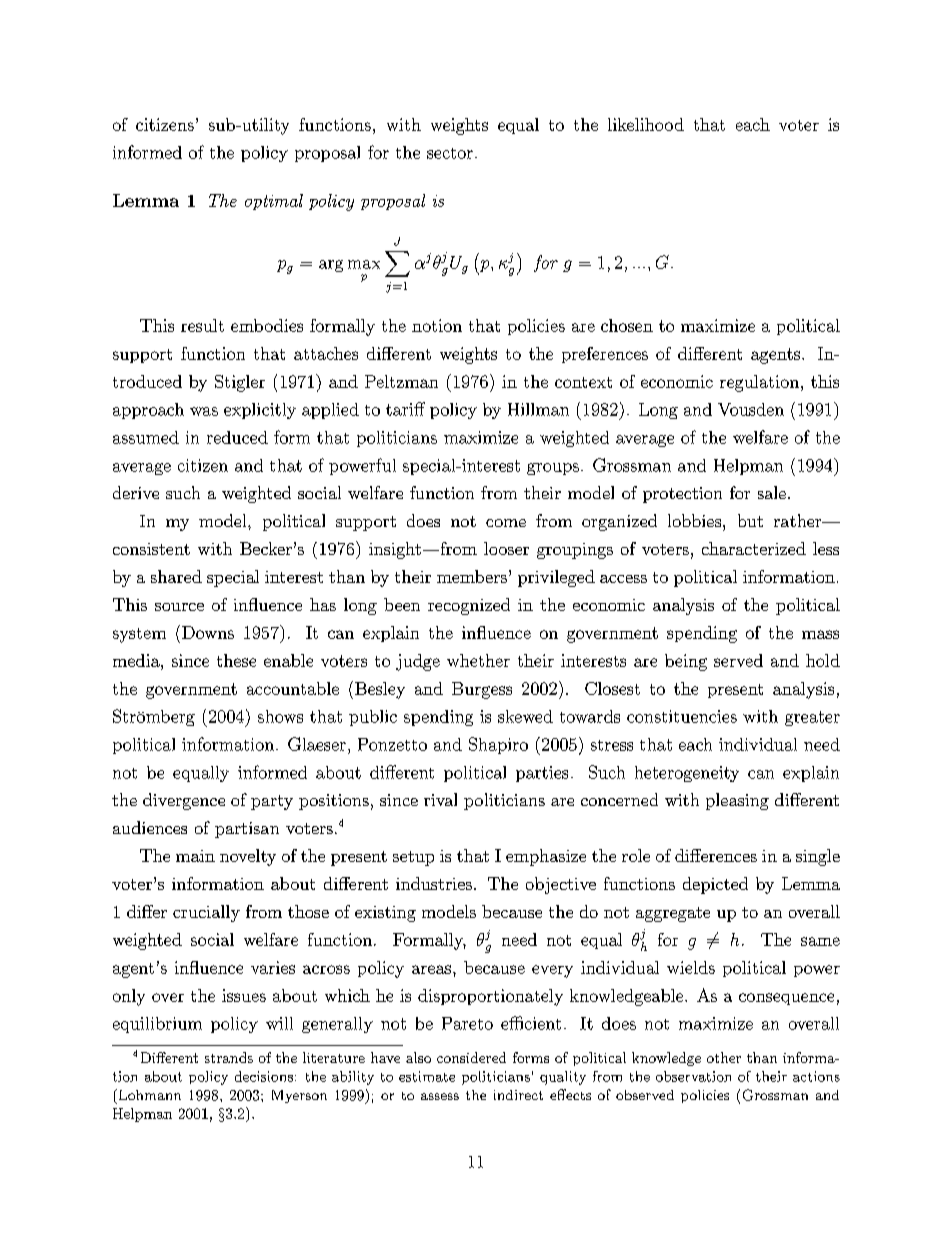 The height and width of the screenshot is (1233, 952). What do you see at coordinates (646, 124) in the screenshot?
I see `likelihood` at bounding box center [646, 124].
